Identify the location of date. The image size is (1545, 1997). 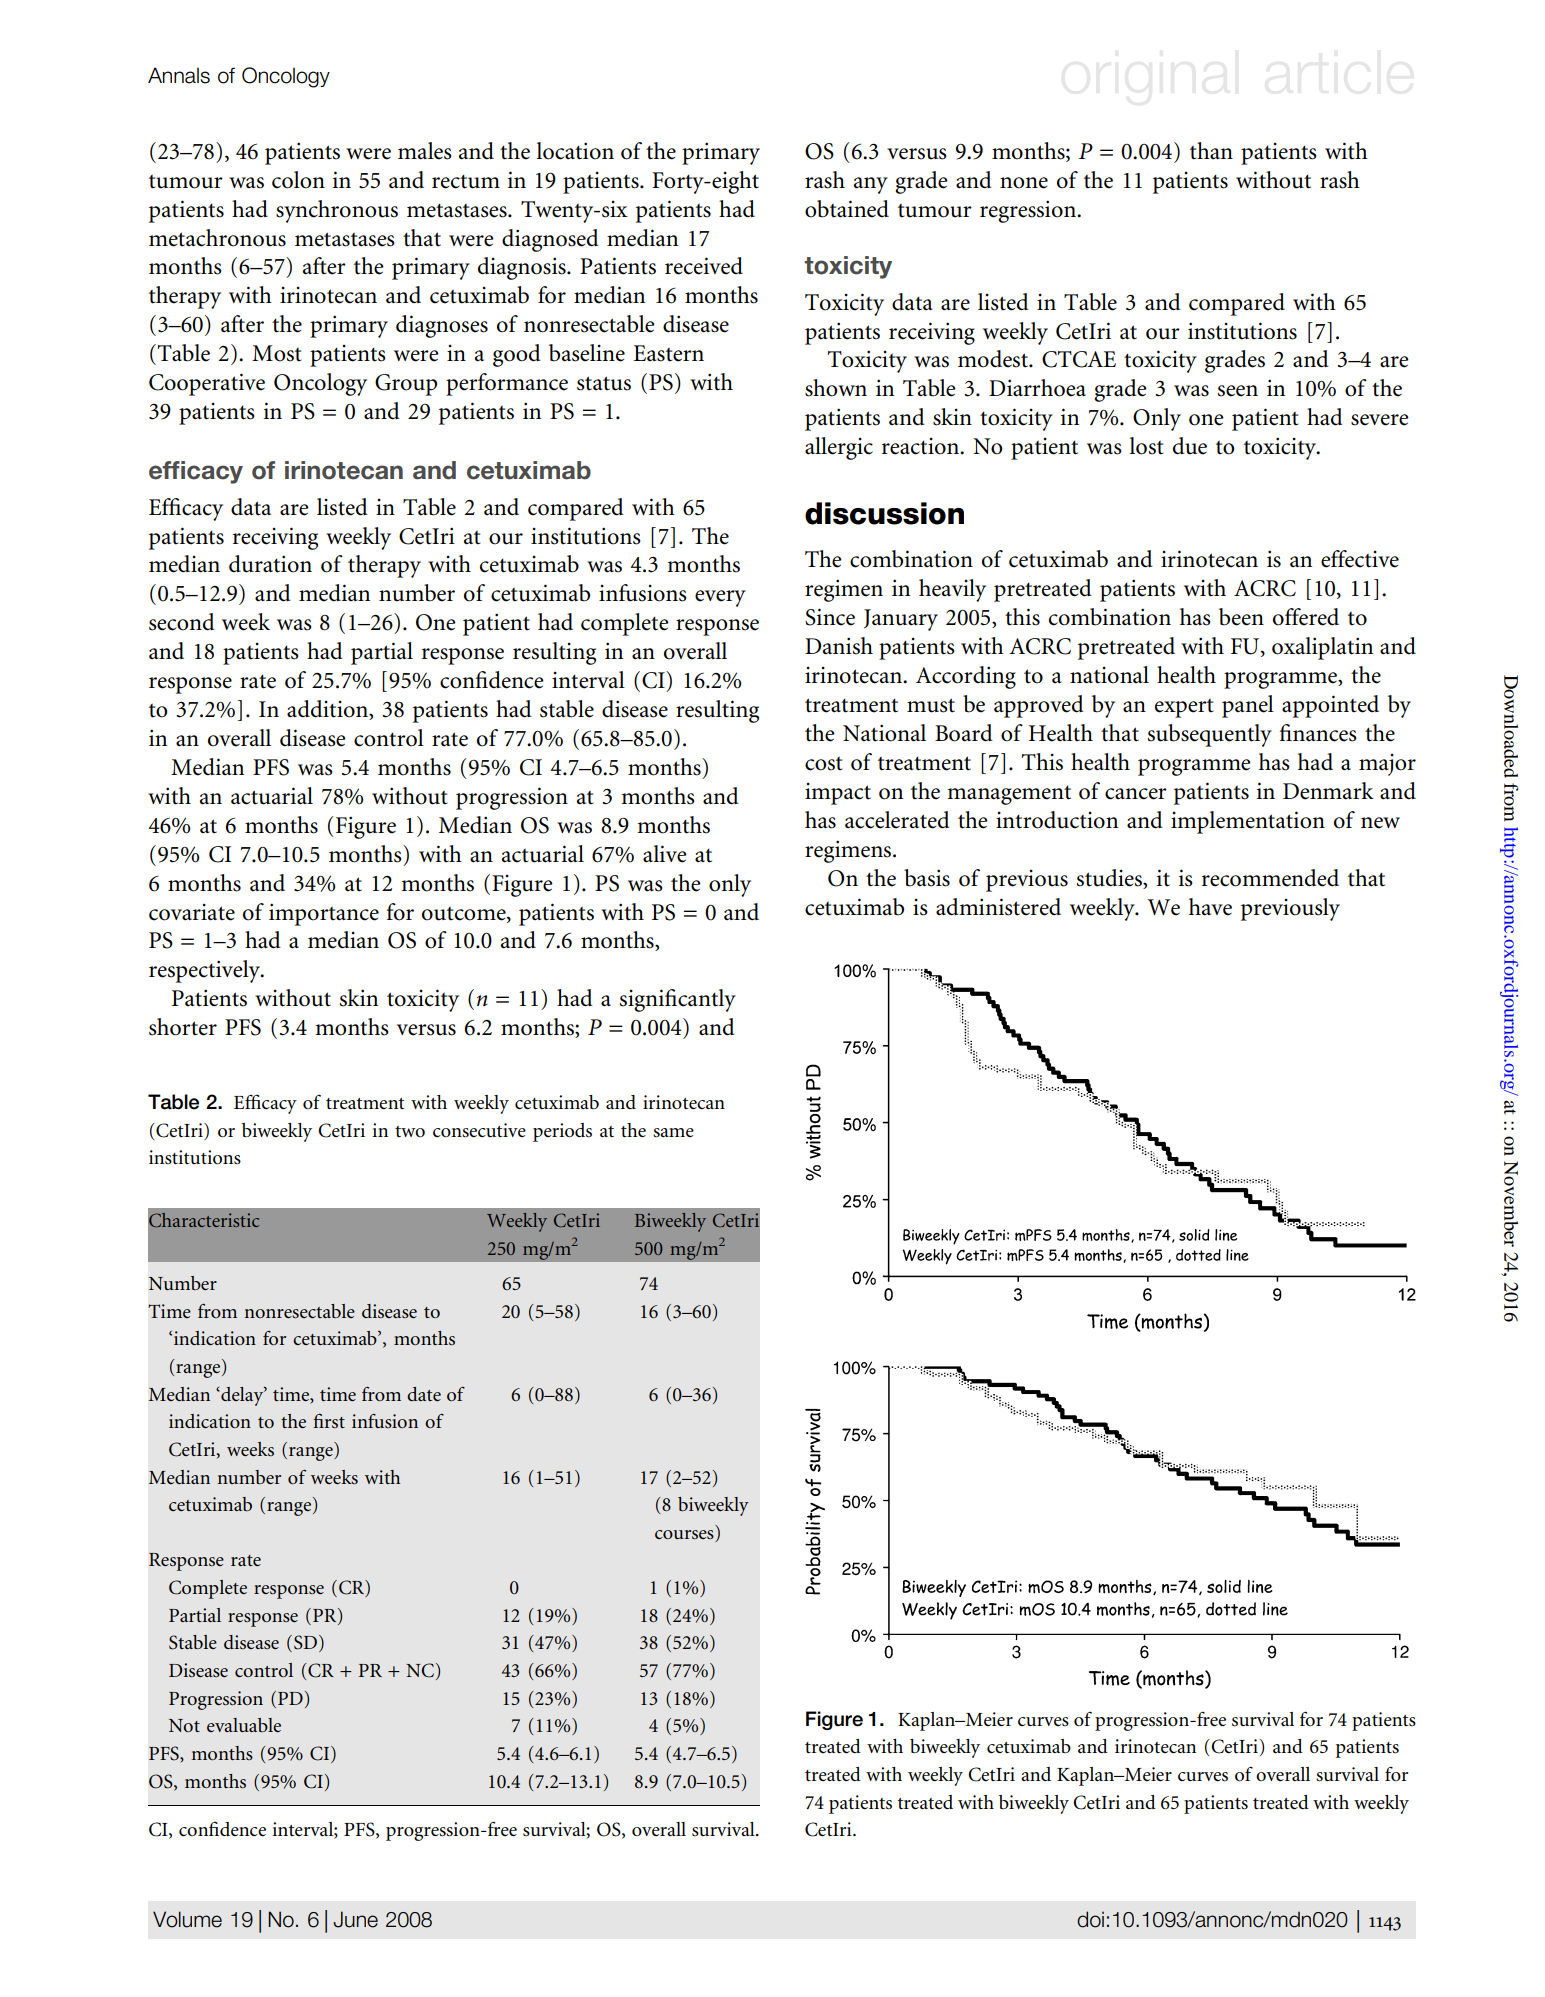
(424, 1394).
